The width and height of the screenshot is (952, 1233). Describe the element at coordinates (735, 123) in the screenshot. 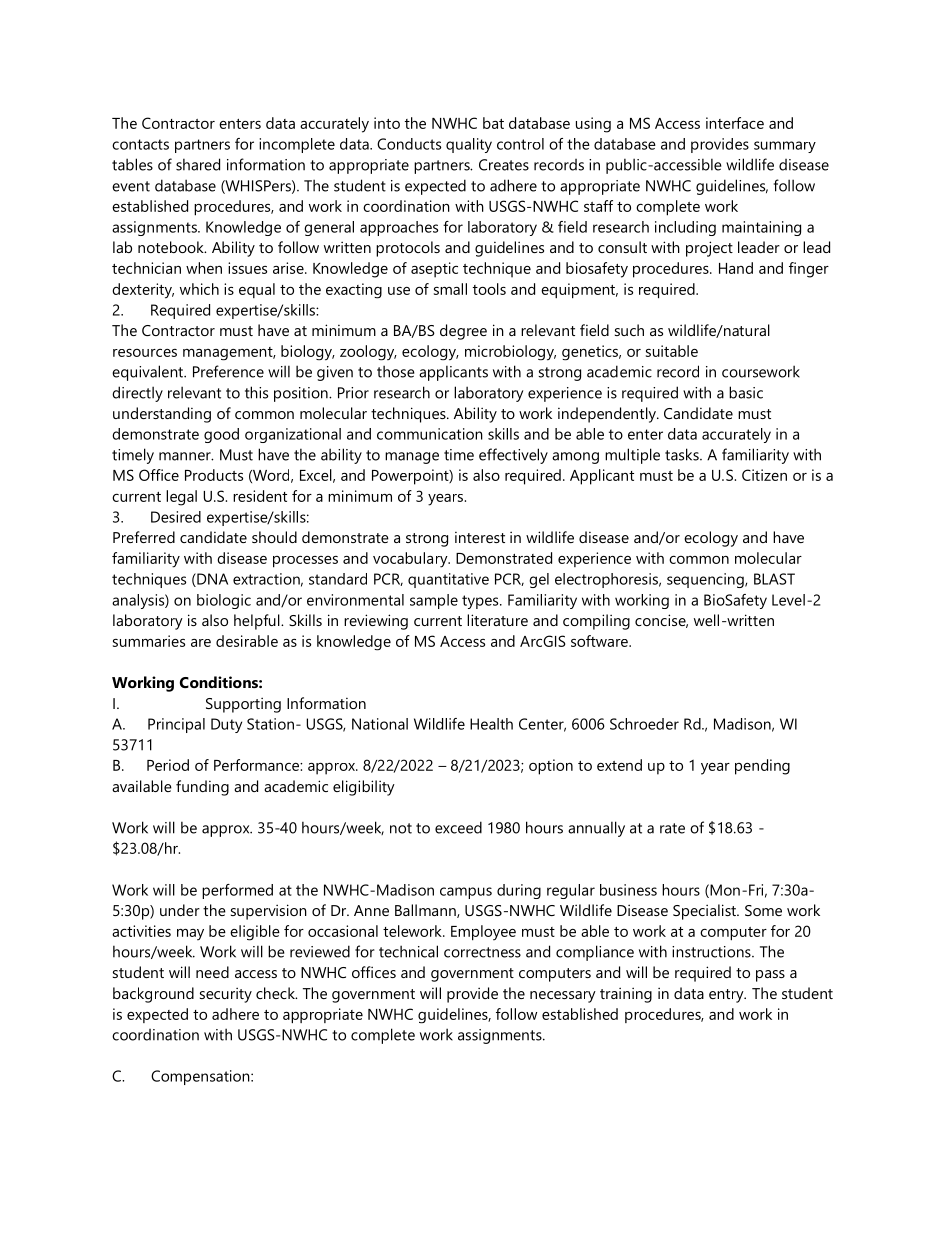

I see `interface` at that location.
